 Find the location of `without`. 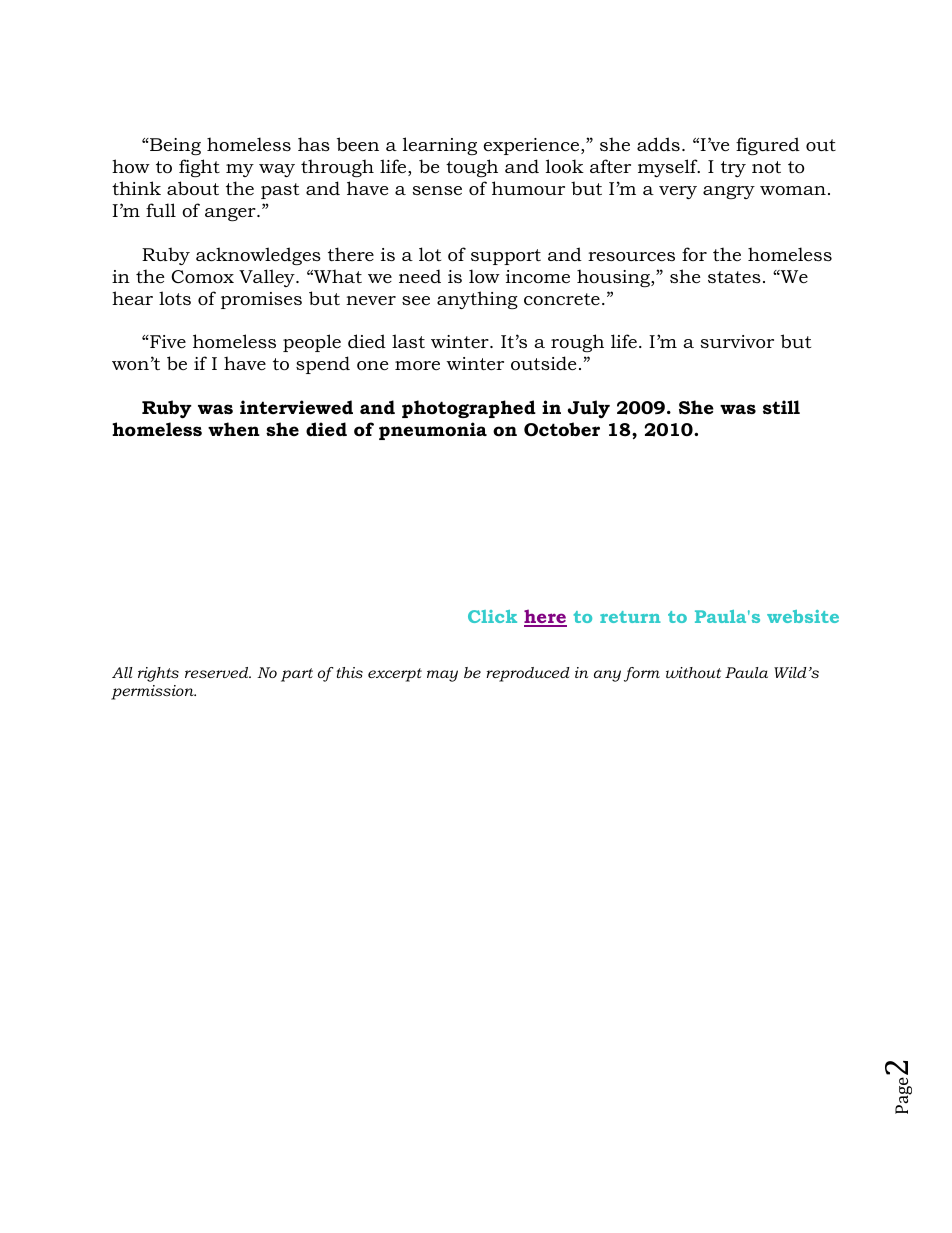

without is located at coordinates (693, 672).
